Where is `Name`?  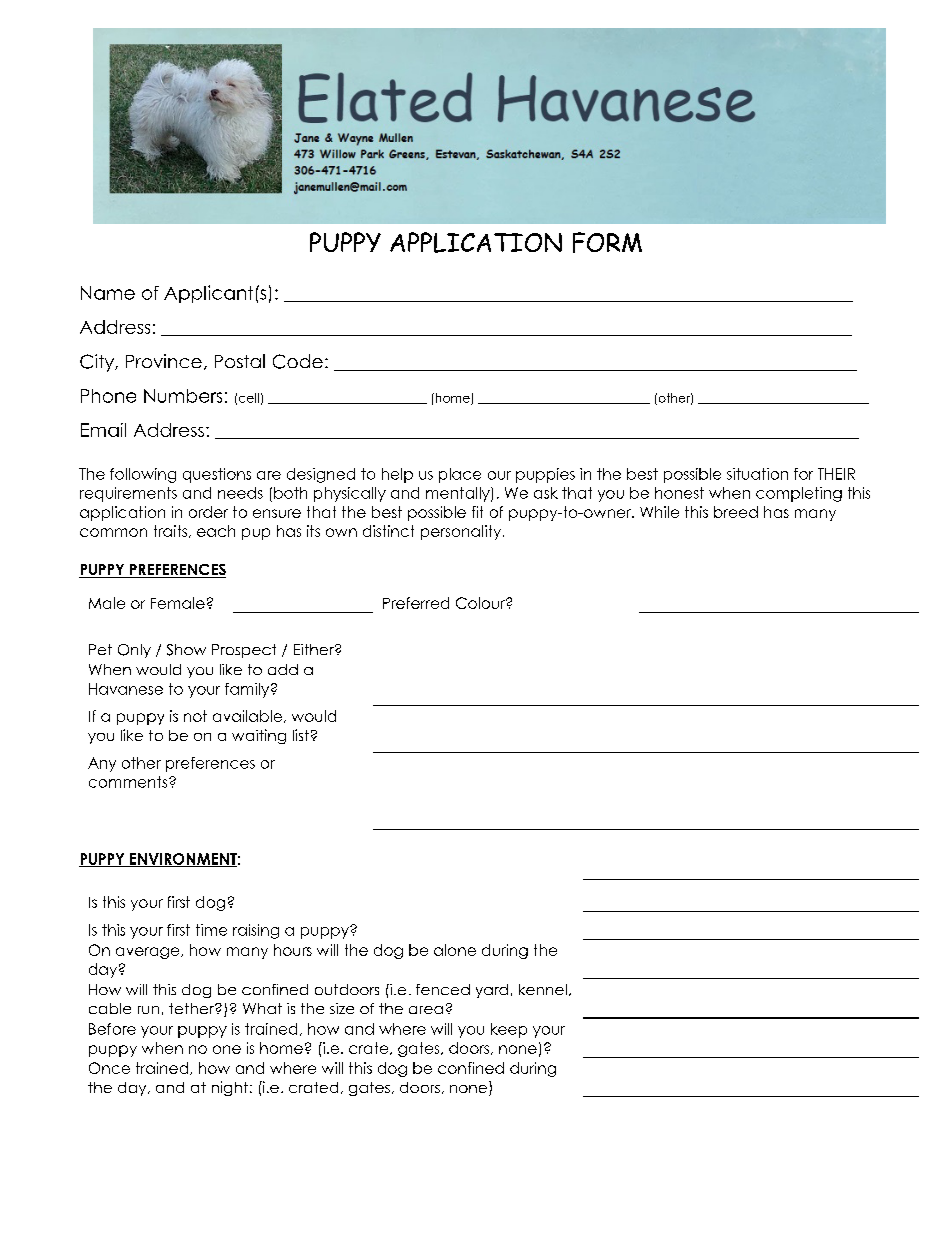
Name is located at coordinates (108, 293).
